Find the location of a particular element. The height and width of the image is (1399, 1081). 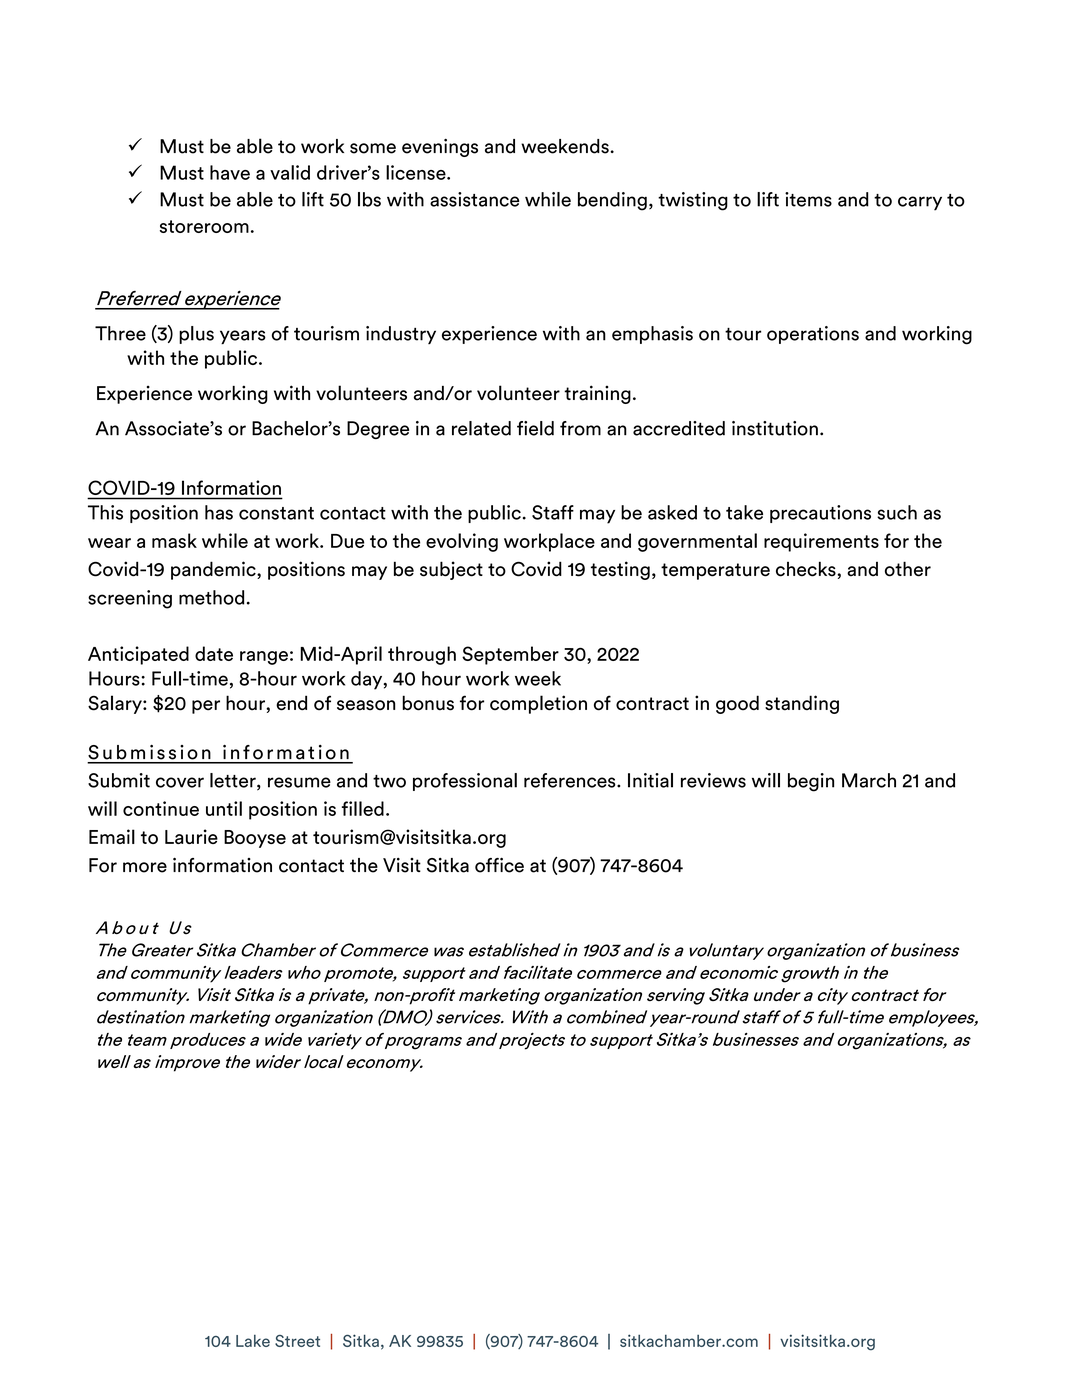

completion is located at coordinates (538, 704).
